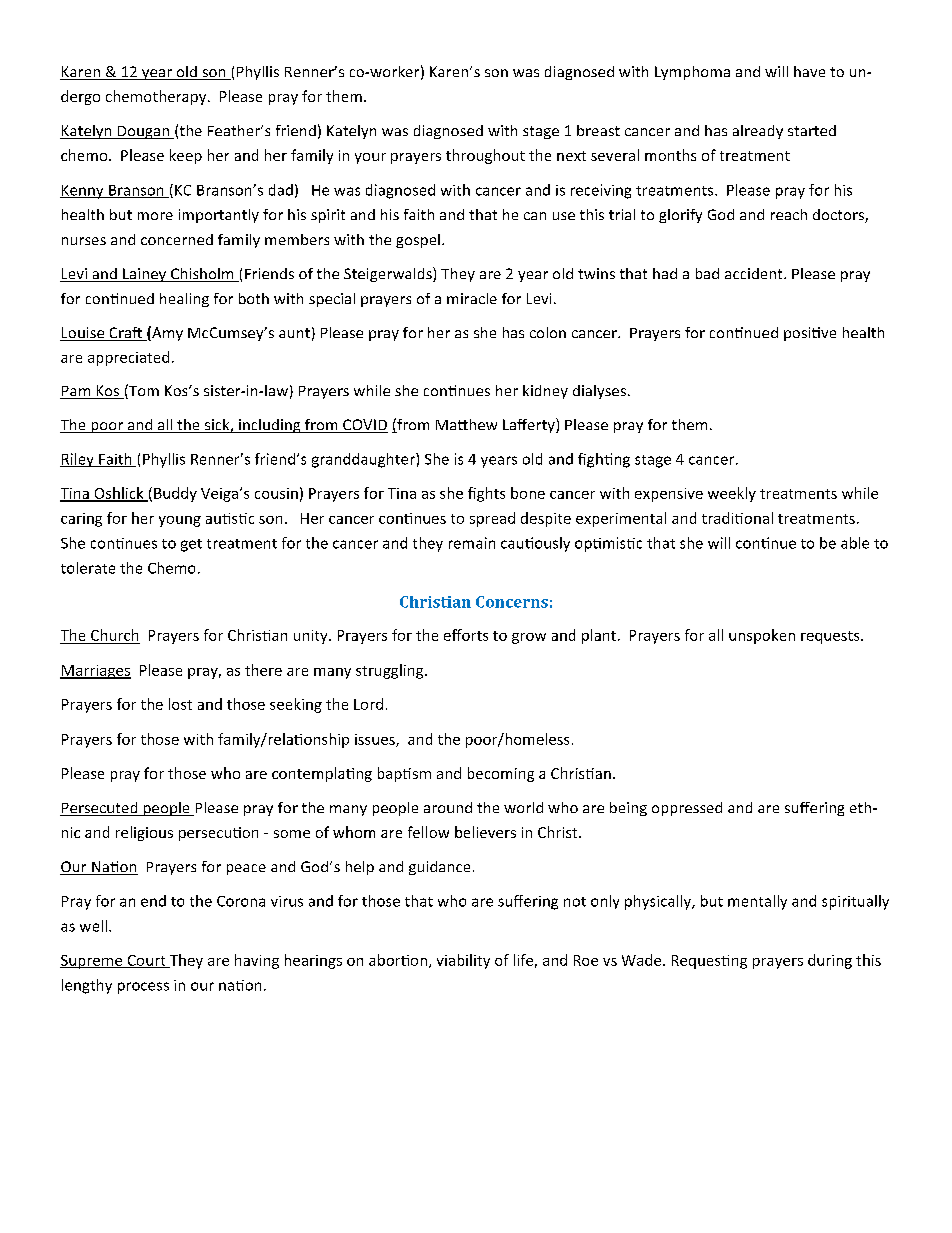 This screenshot has width=952, height=1233. I want to click on keep, so click(186, 156).
